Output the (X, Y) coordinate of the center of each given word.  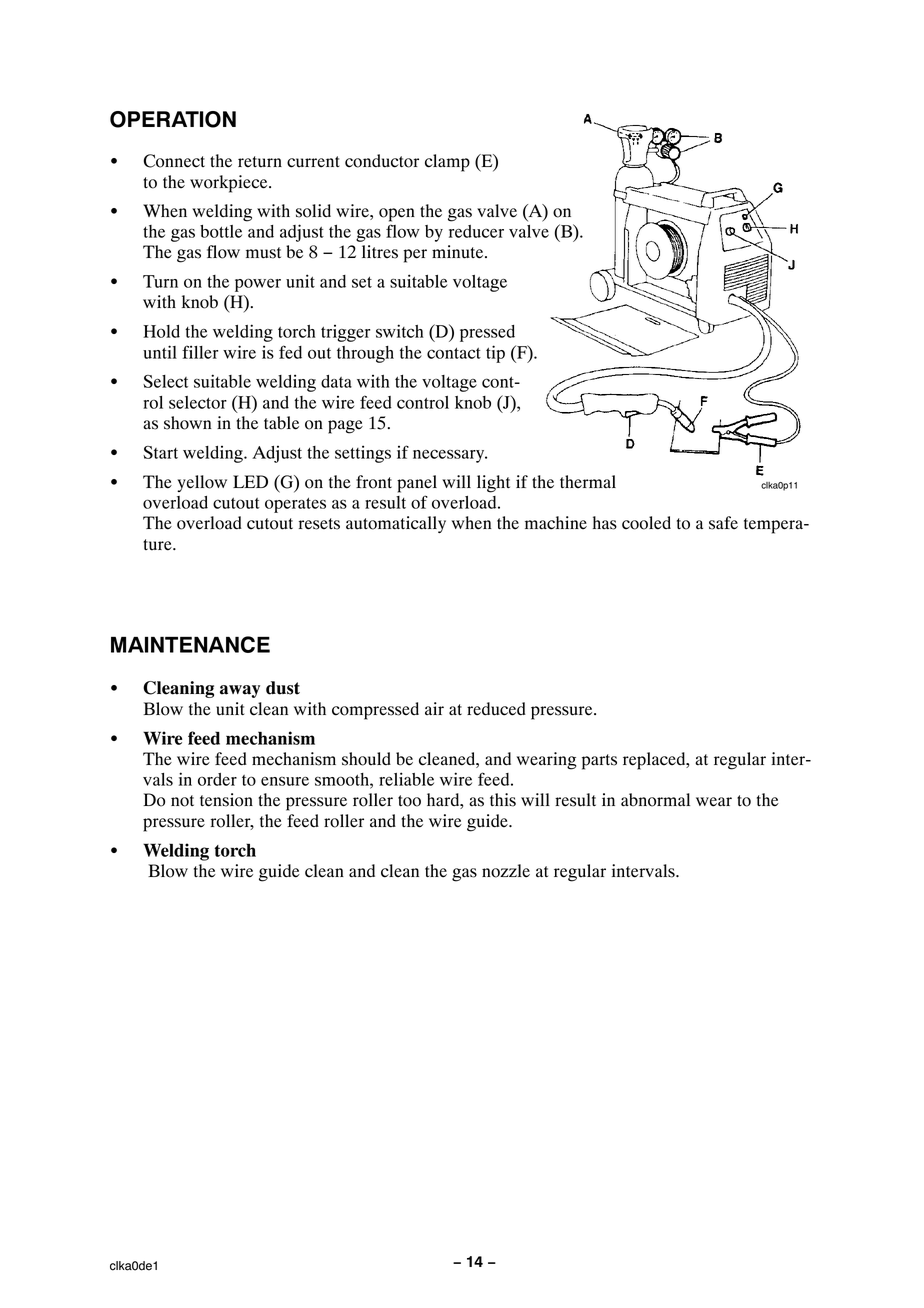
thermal (588, 482)
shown (187, 423)
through (365, 354)
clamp (447, 163)
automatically (396, 524)
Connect (174, 161)
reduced (496, 709)
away (240, 691)
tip (495, 354)
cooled (646, 523)
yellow (202, 483)
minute (459, 252)
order (217, 779)
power (258, 285)
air (434, 708)
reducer (476, 231)
